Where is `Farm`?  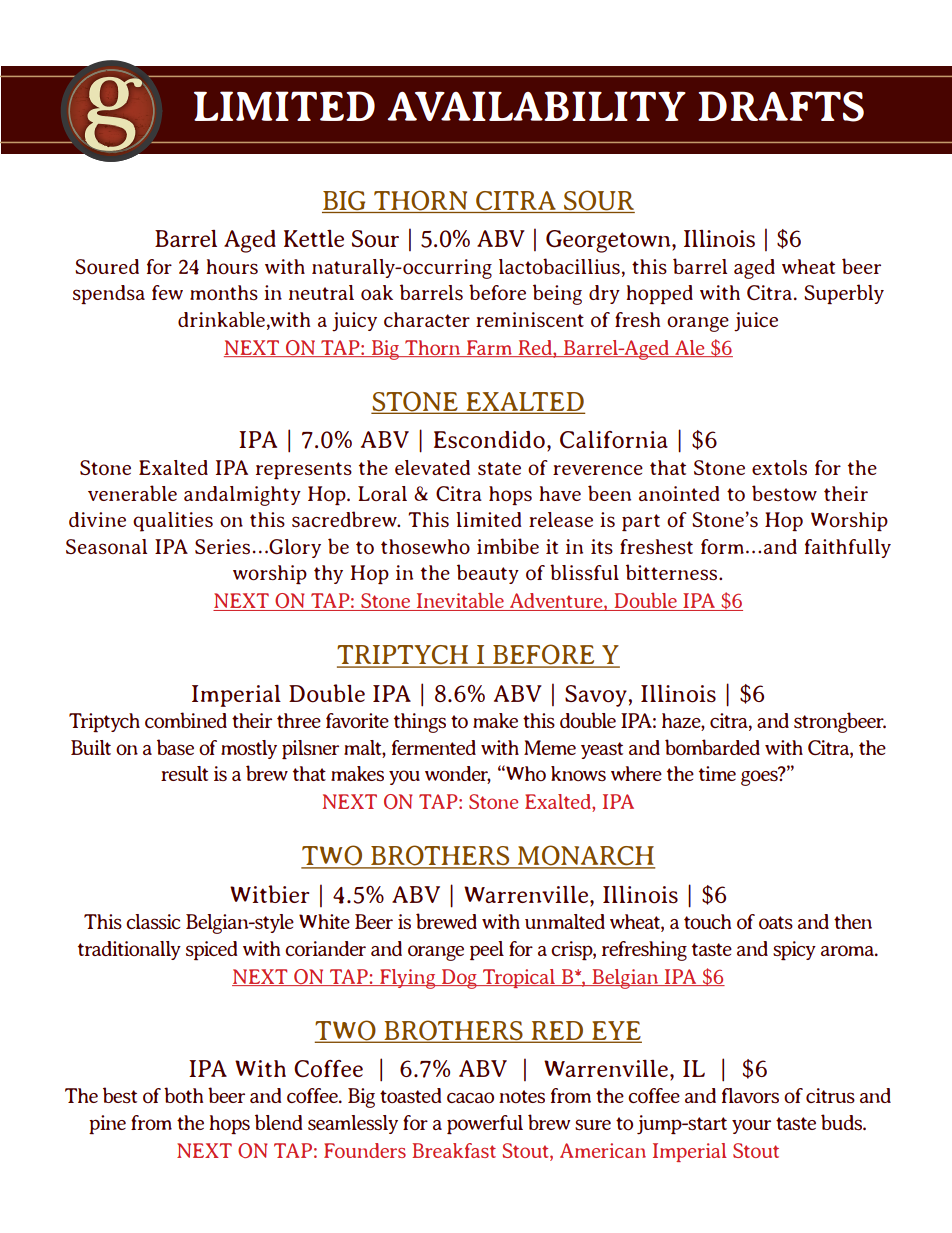
Farm is located at coordinates (489, 348).
